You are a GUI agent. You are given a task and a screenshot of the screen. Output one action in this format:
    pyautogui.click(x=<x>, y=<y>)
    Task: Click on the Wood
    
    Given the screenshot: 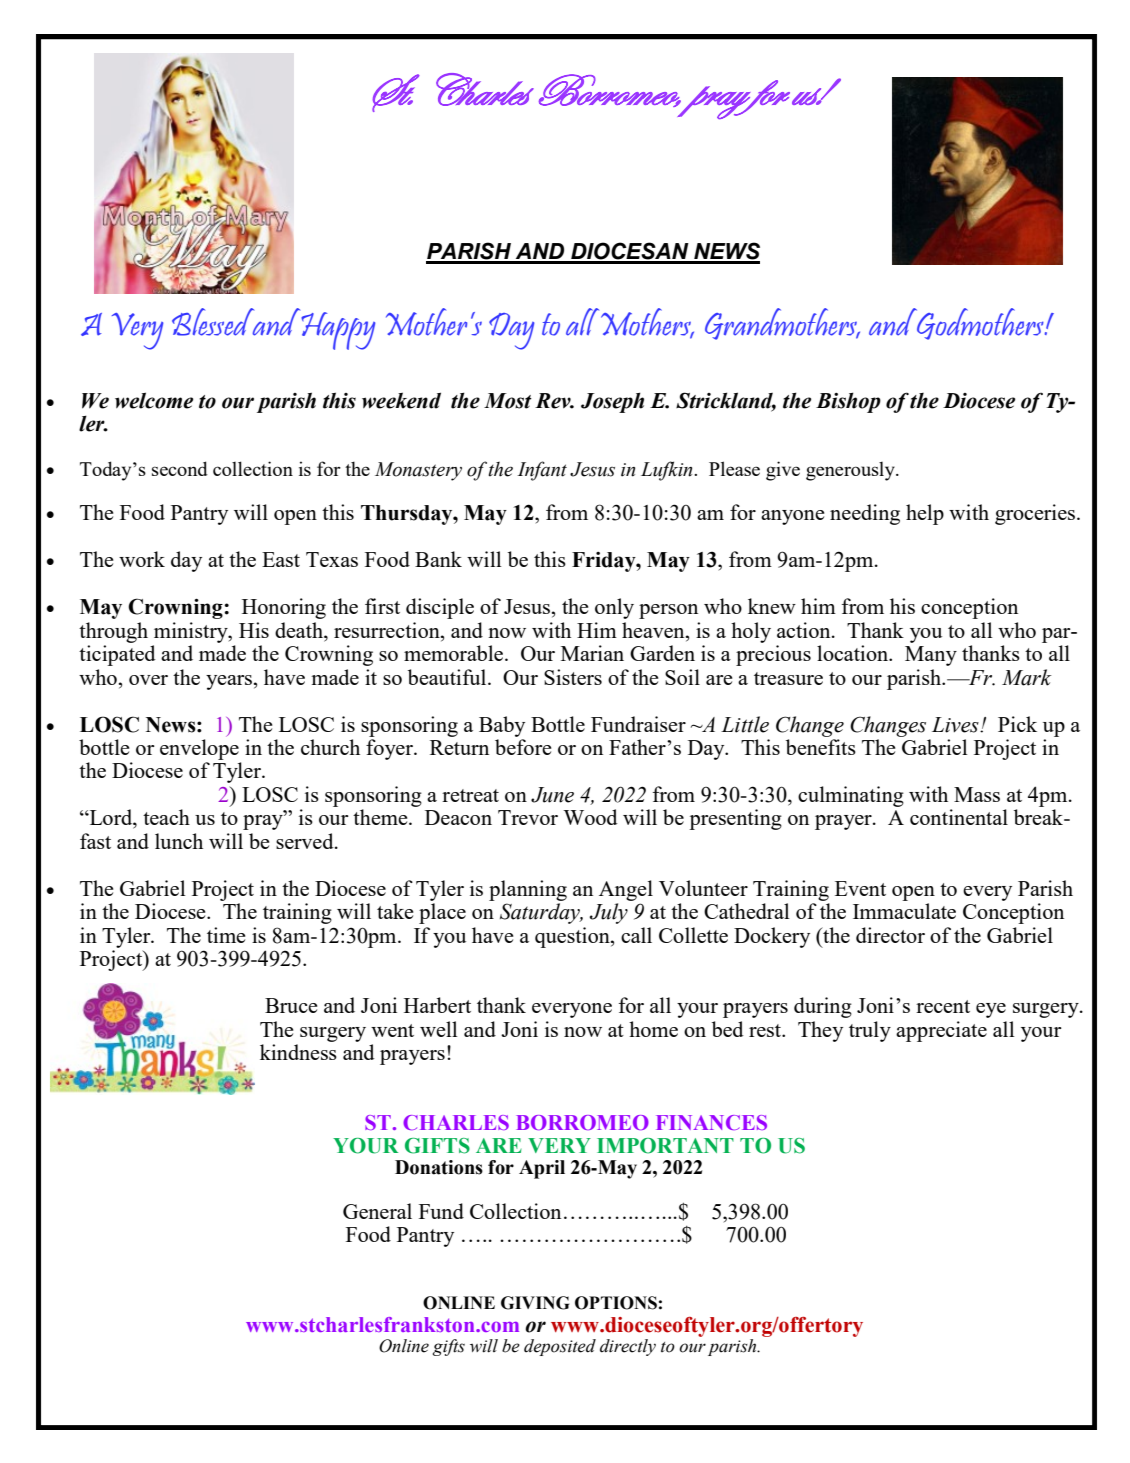 What is the action you would take?
    pyautogui.click(x=590, y=817)
